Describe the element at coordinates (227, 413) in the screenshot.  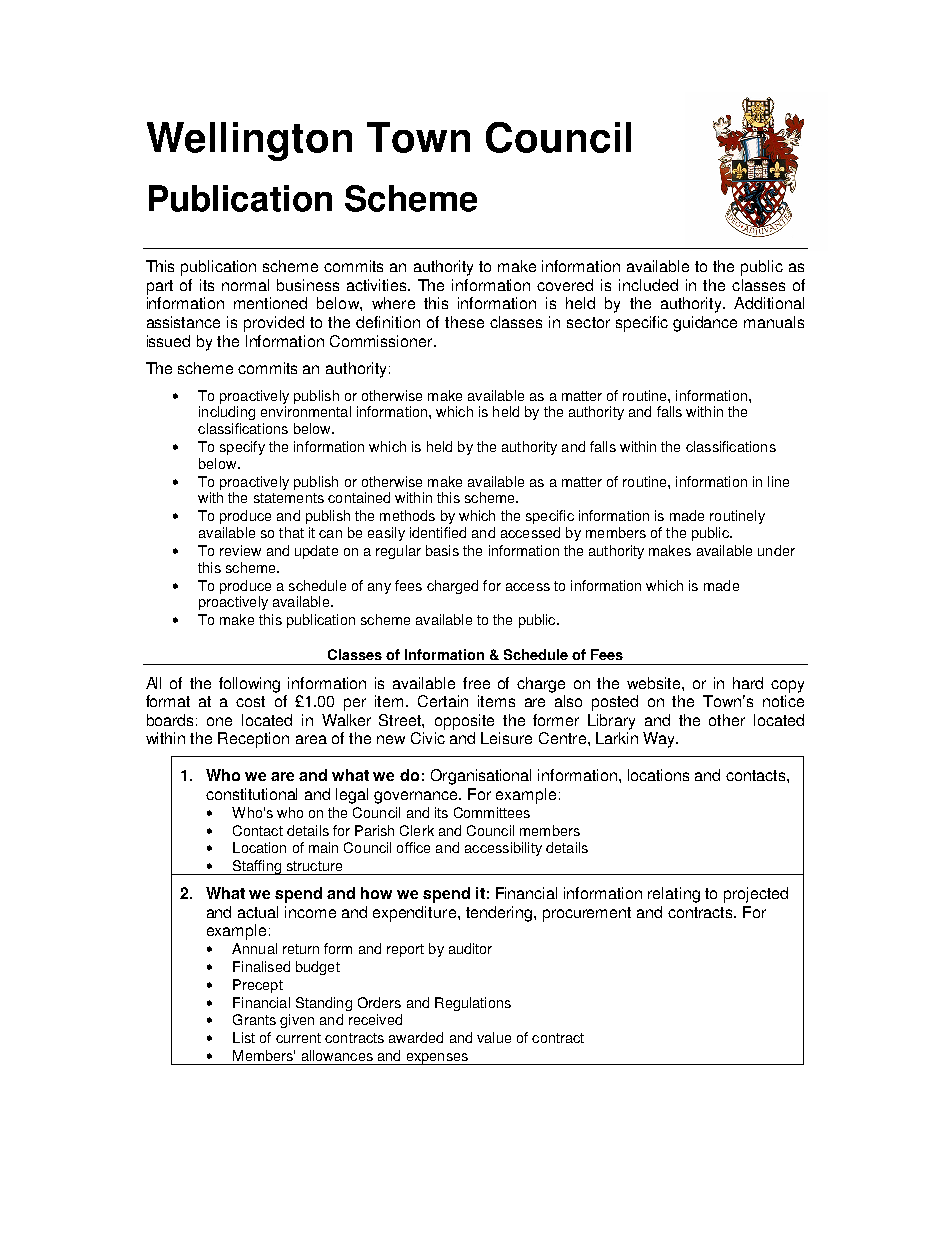
I see `including` at that location.
